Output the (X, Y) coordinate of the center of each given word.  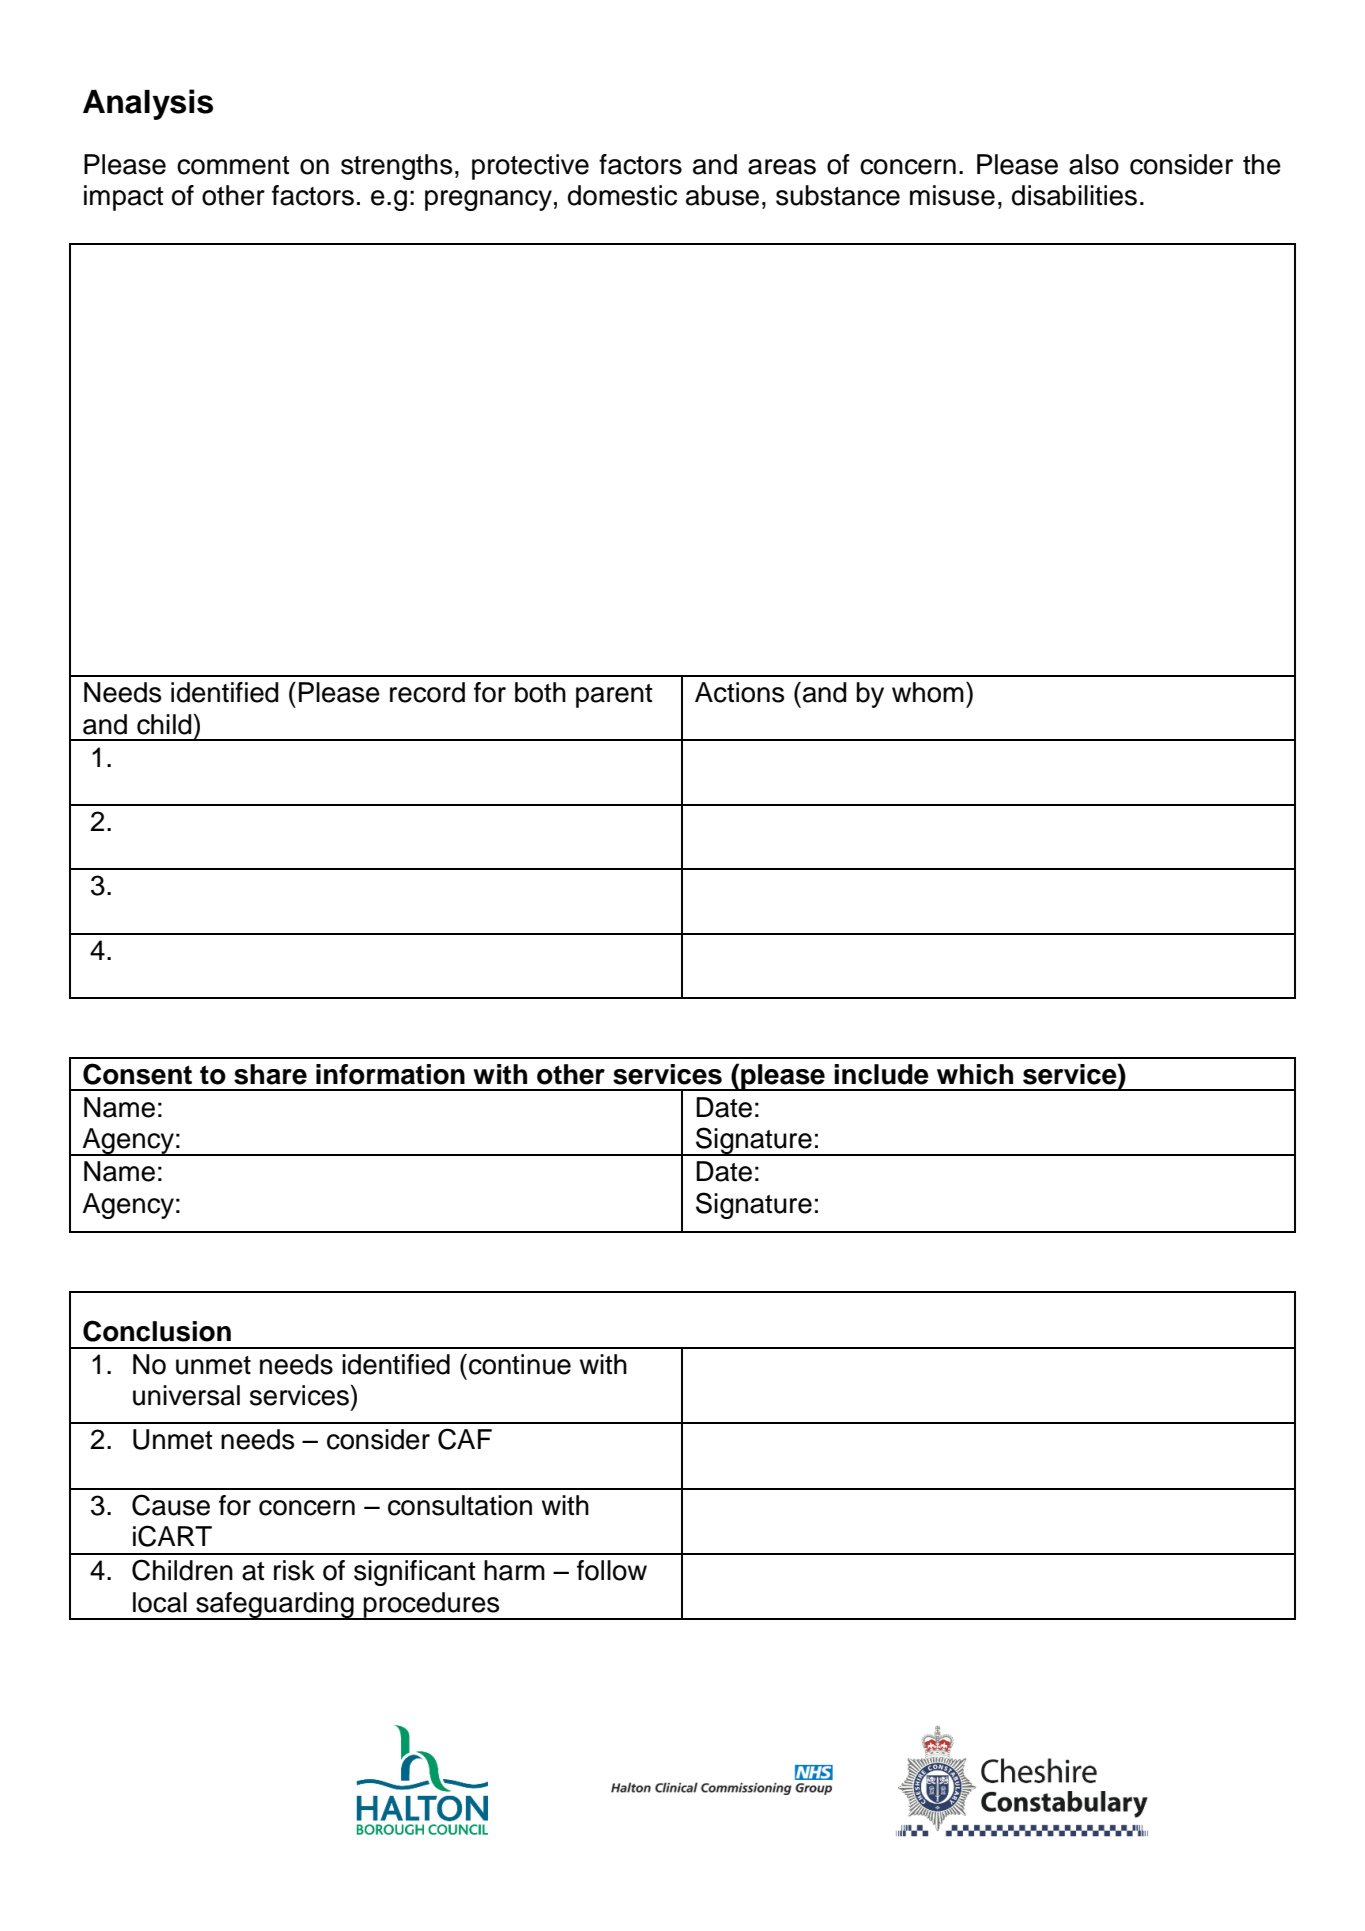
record (427, 692)
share (270, 1074)
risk (294, 1570)
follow (612, 1570)
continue (520, 1364)
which (975, 1074)
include (881, 1074)
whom (928, 692)
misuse (952, 195)
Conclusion (157, 1331)
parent (614, 696)
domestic (622, 195)
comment (233, 165)
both (540, 692)
